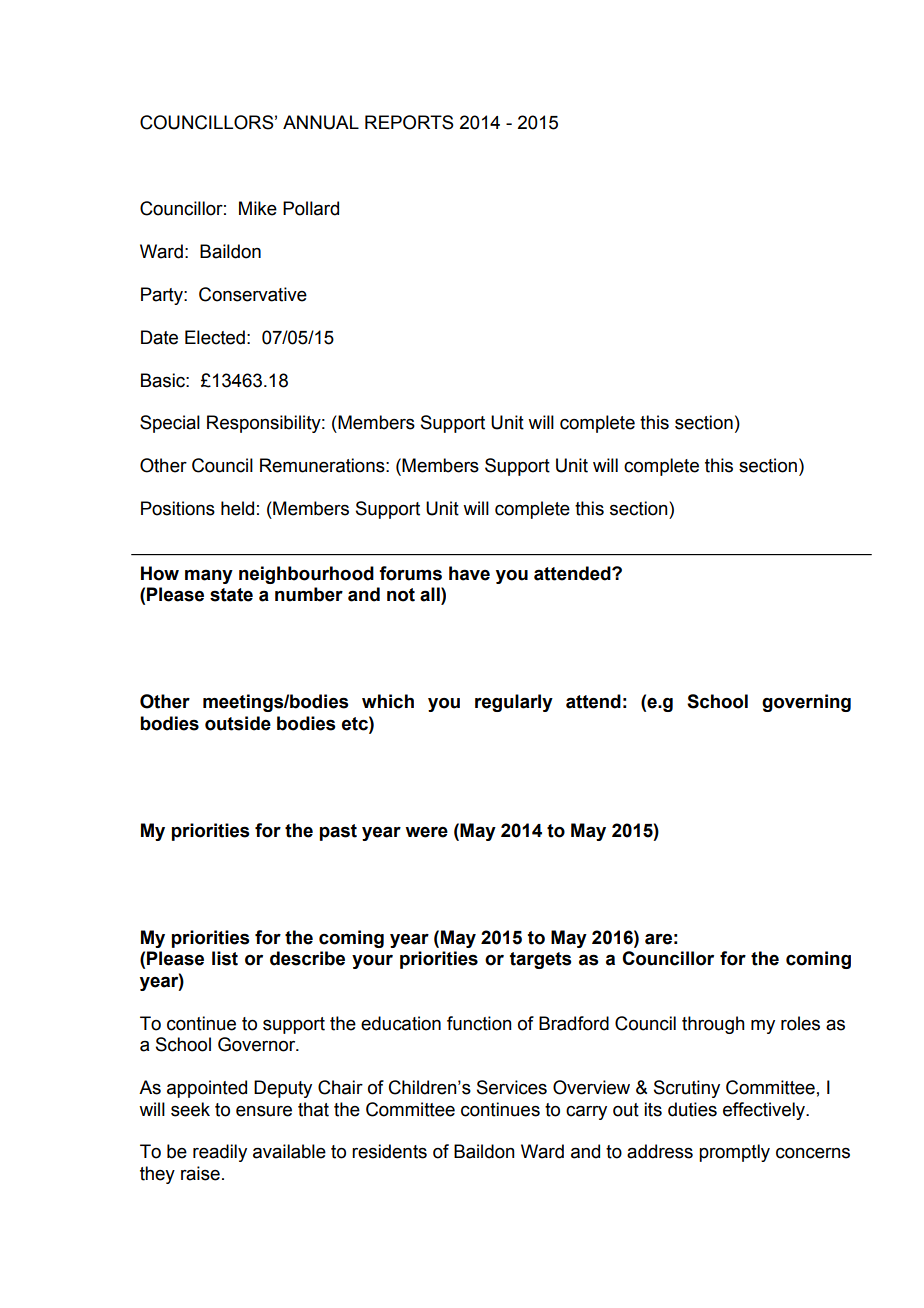 Image resolution: width=924 pixels, height=1308 pixels. What do you see at coordinates (514, 703) in the image?
I see `regularly` at bounding box center [514, 703].
